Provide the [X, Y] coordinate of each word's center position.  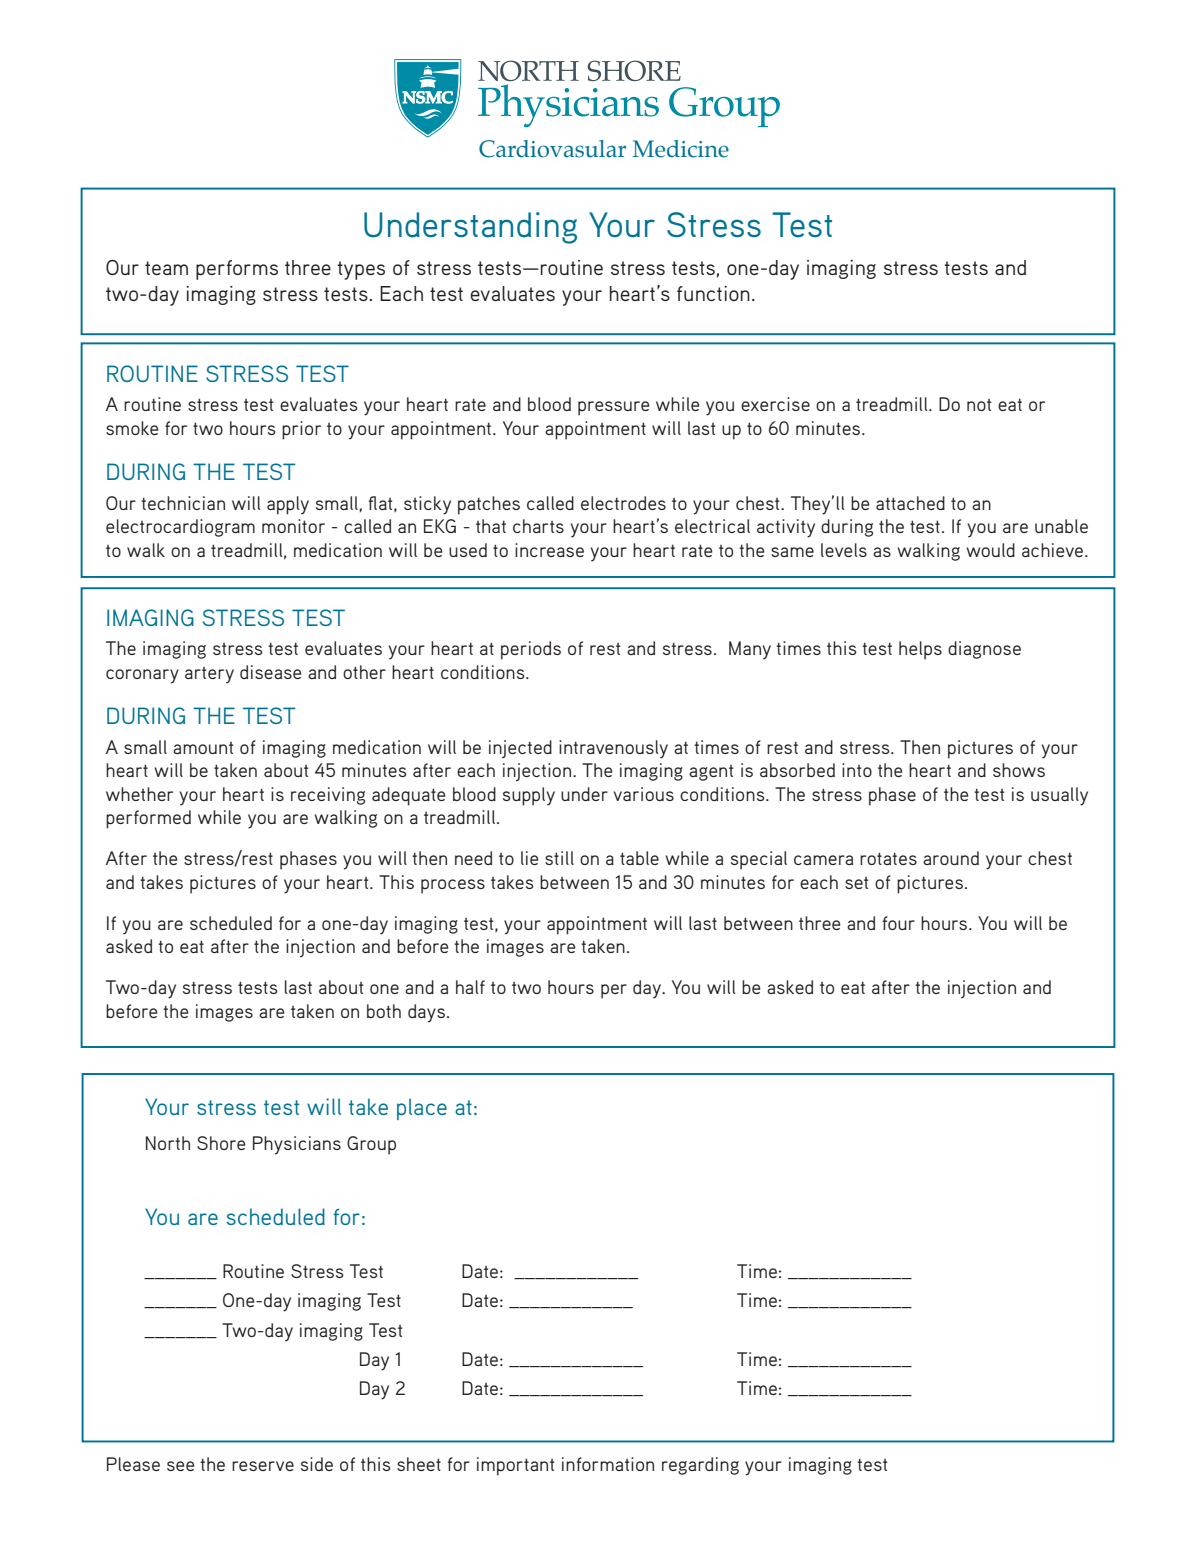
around [951, 858]
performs [237, 270]
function [713, 293]
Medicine [681, 149]
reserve [263, 1466]
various [644, 794]
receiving [328, 796]
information [608, 1464]
